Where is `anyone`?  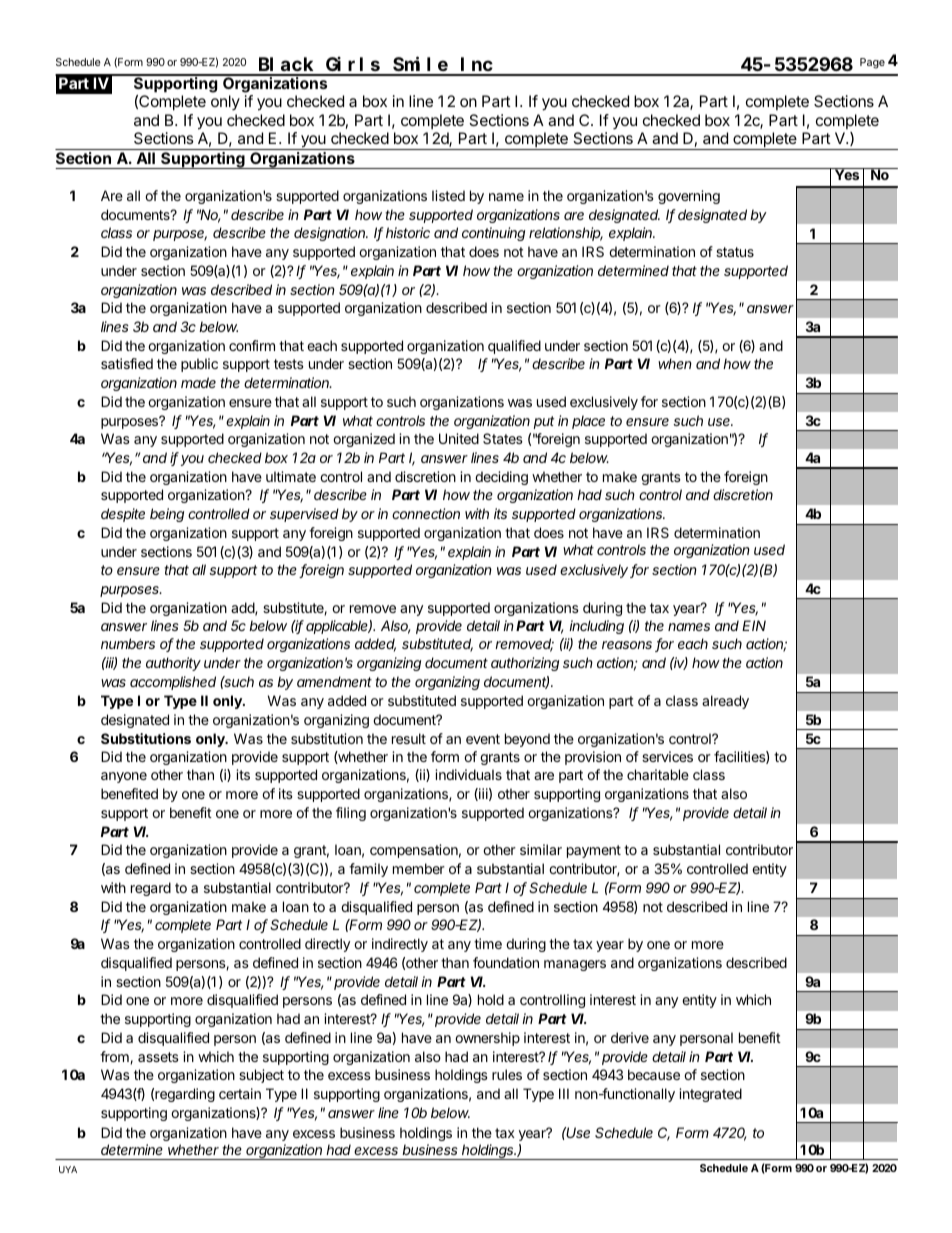 anyone is located at coordinates (124, 777).
